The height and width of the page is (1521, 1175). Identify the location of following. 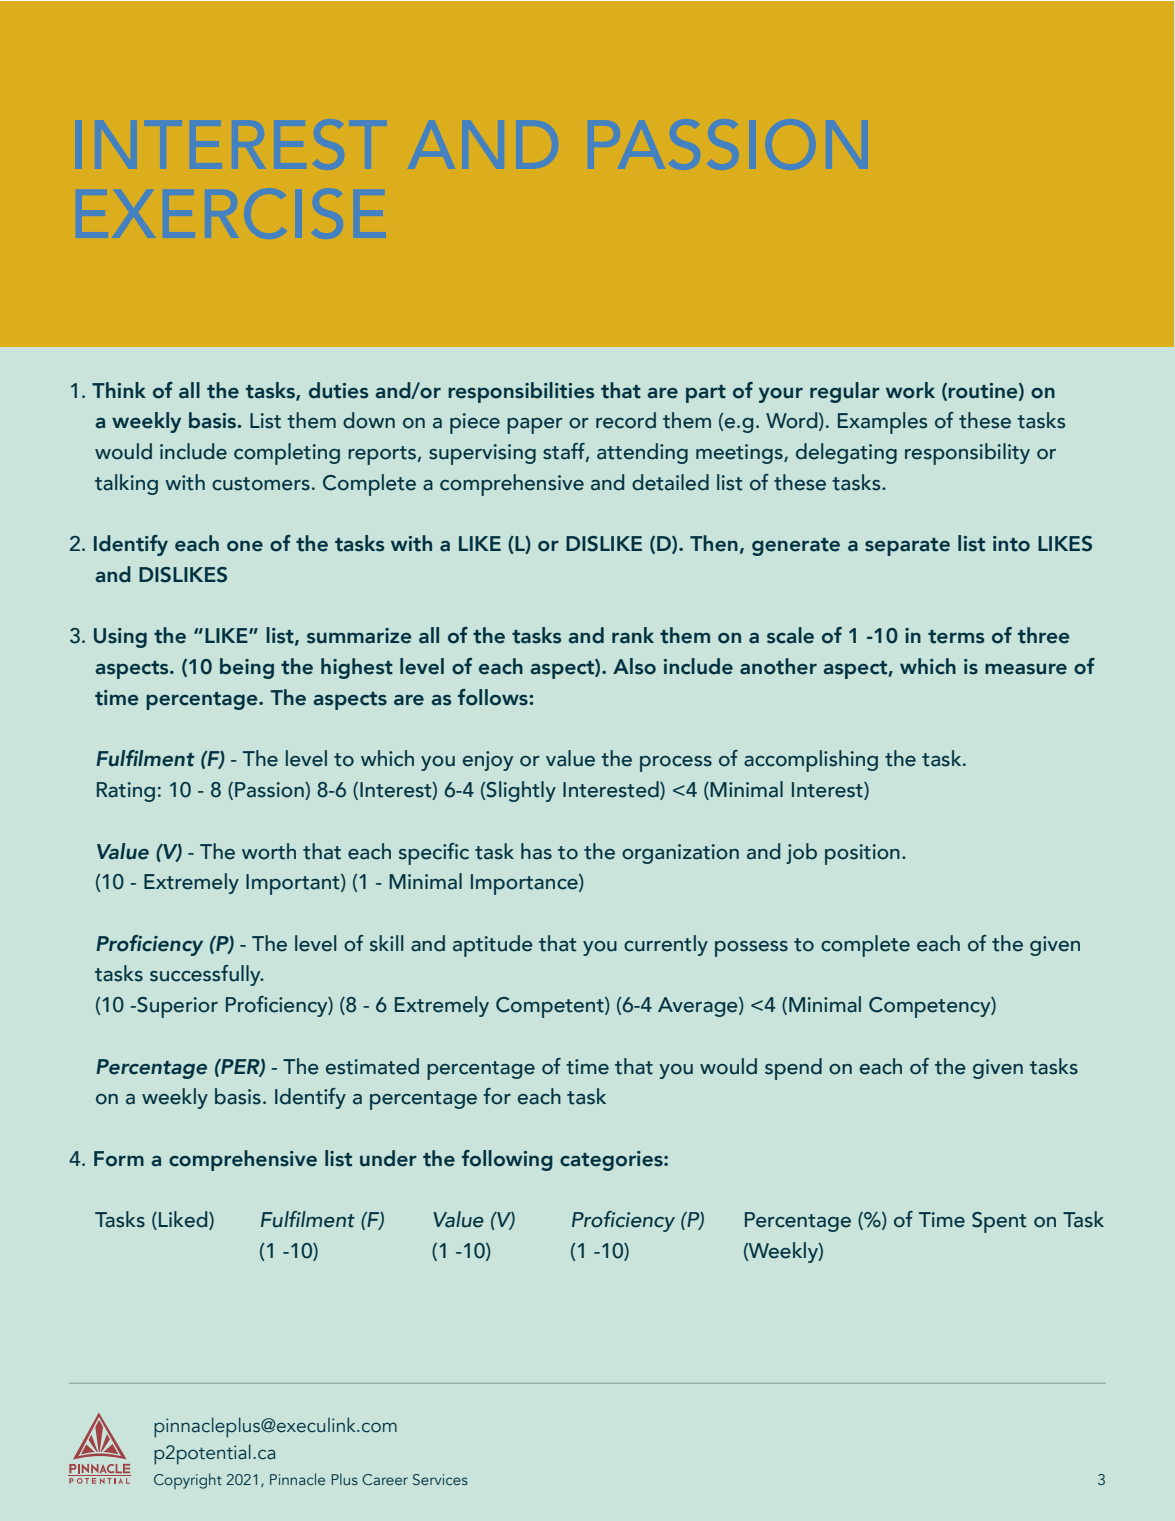
(507, 1160).
